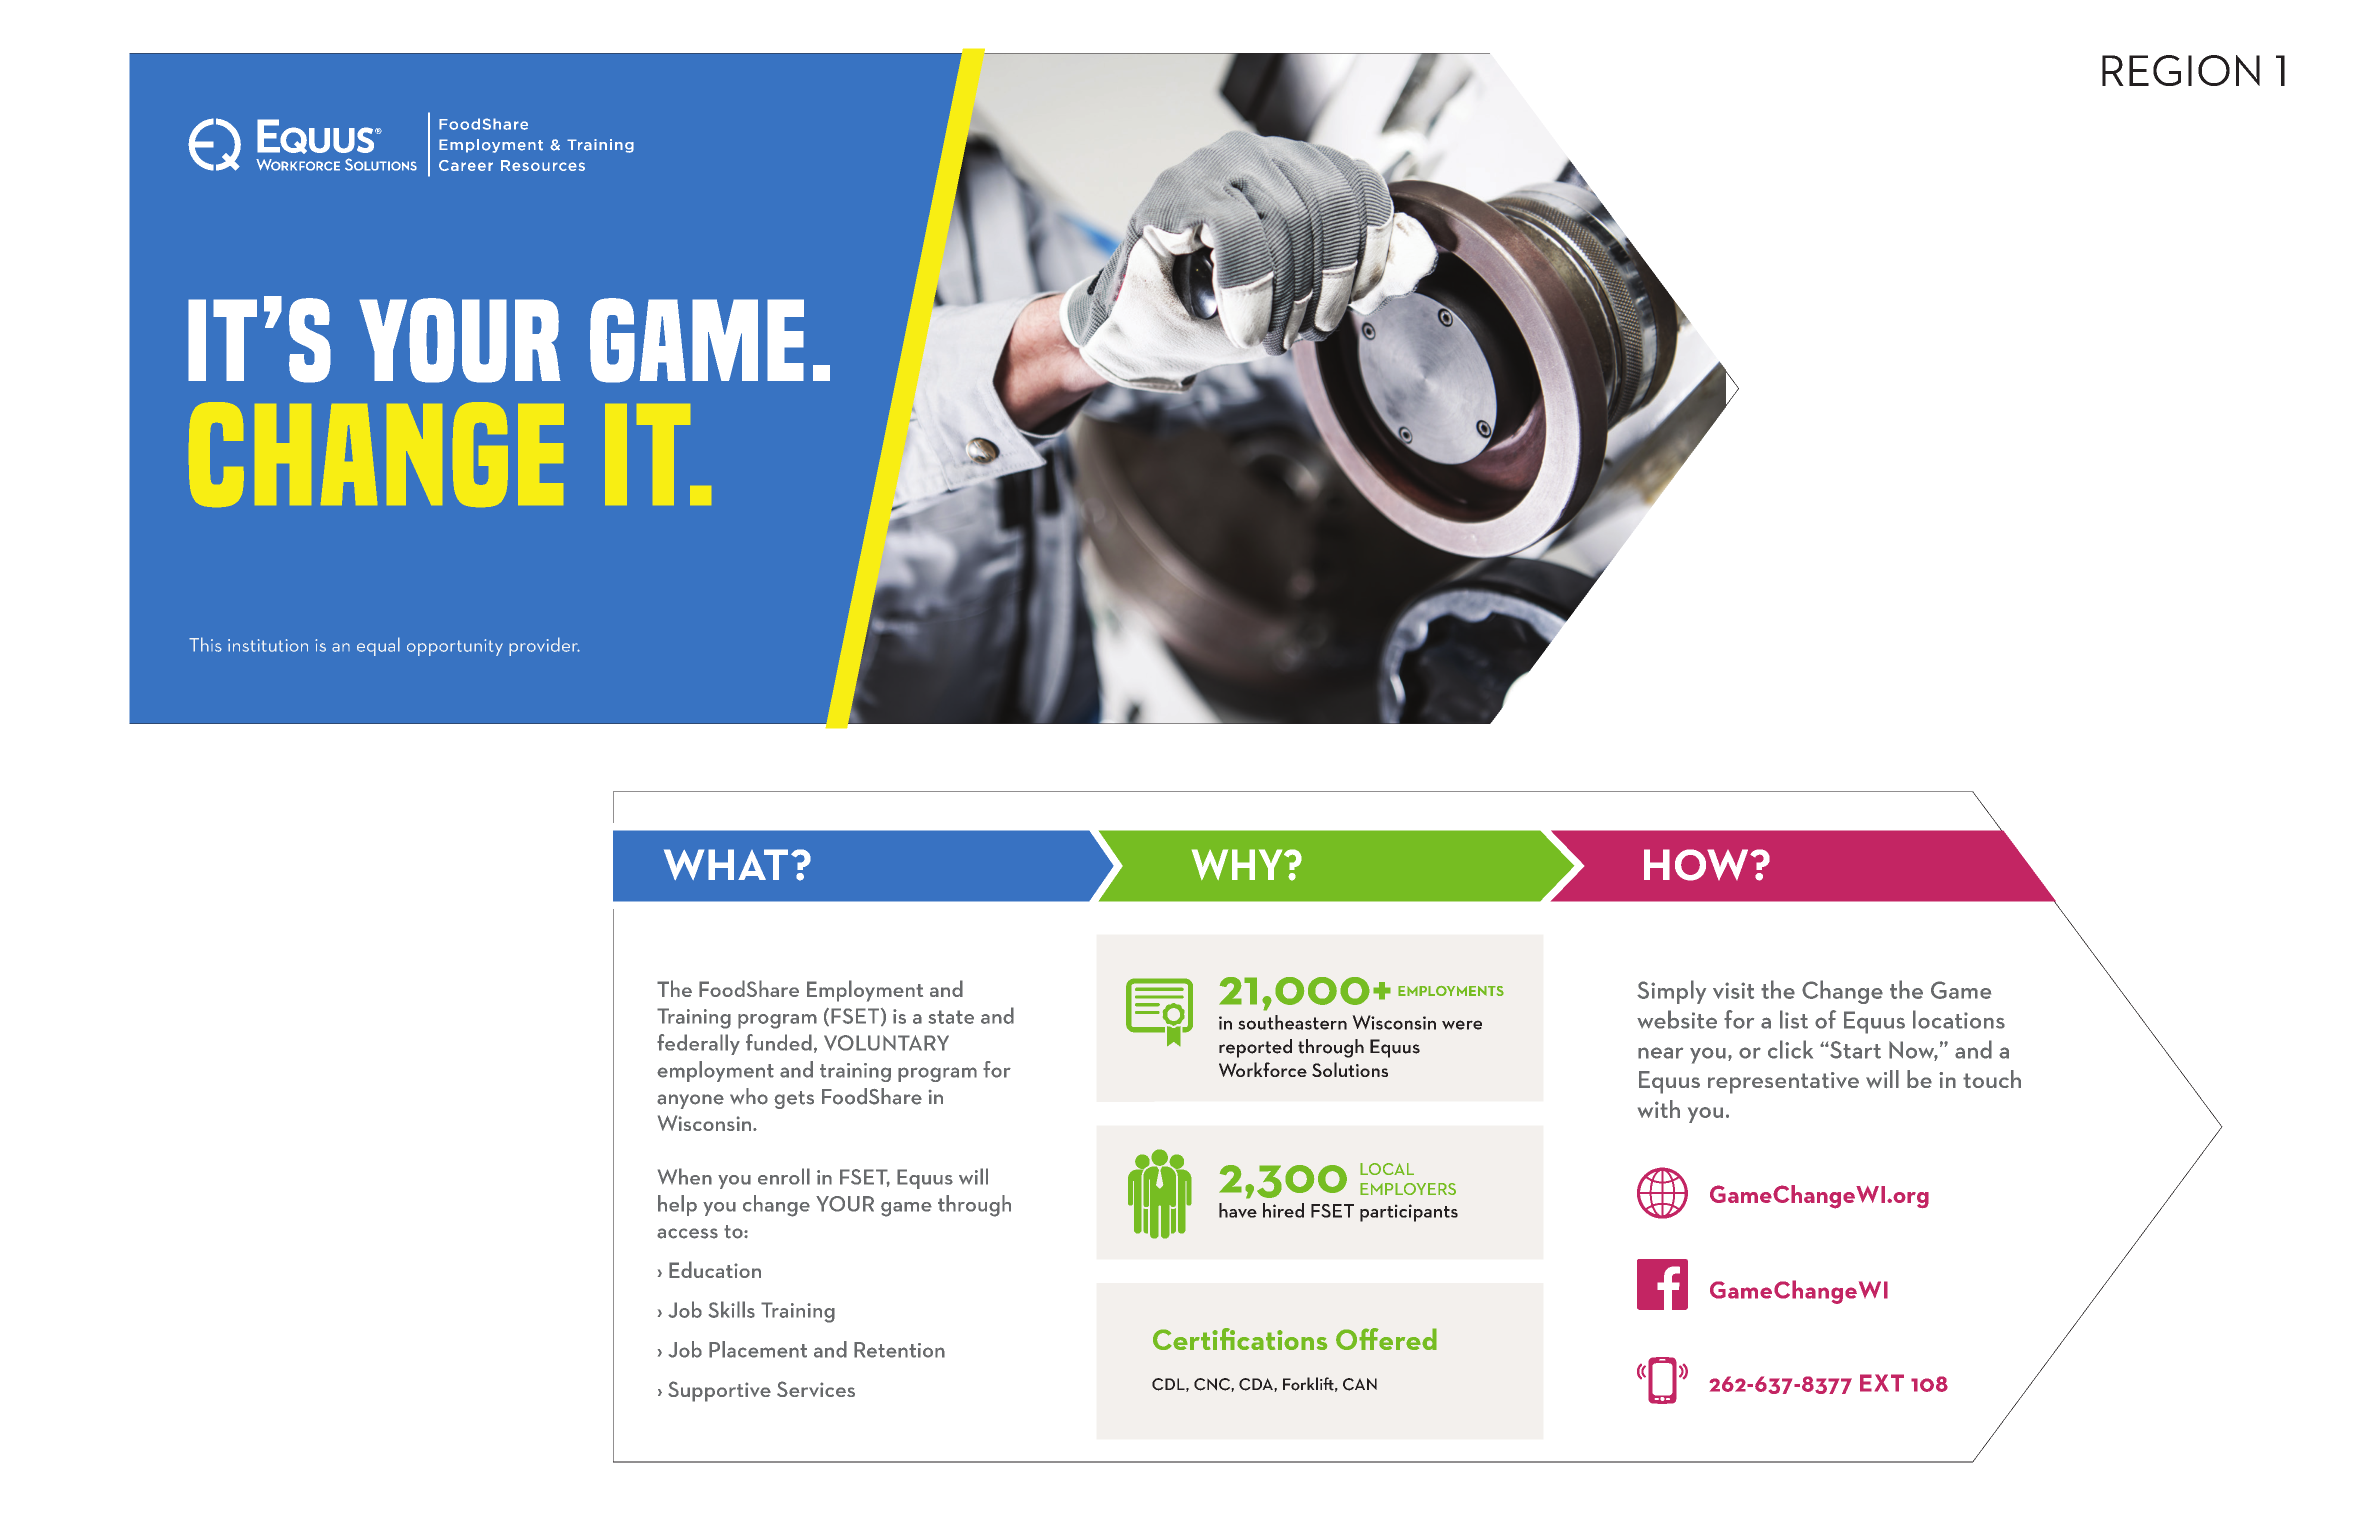 Image resolution: width=2356 pixels, height=1537 pixels. I want to click on federally, so click(698, 1044).
